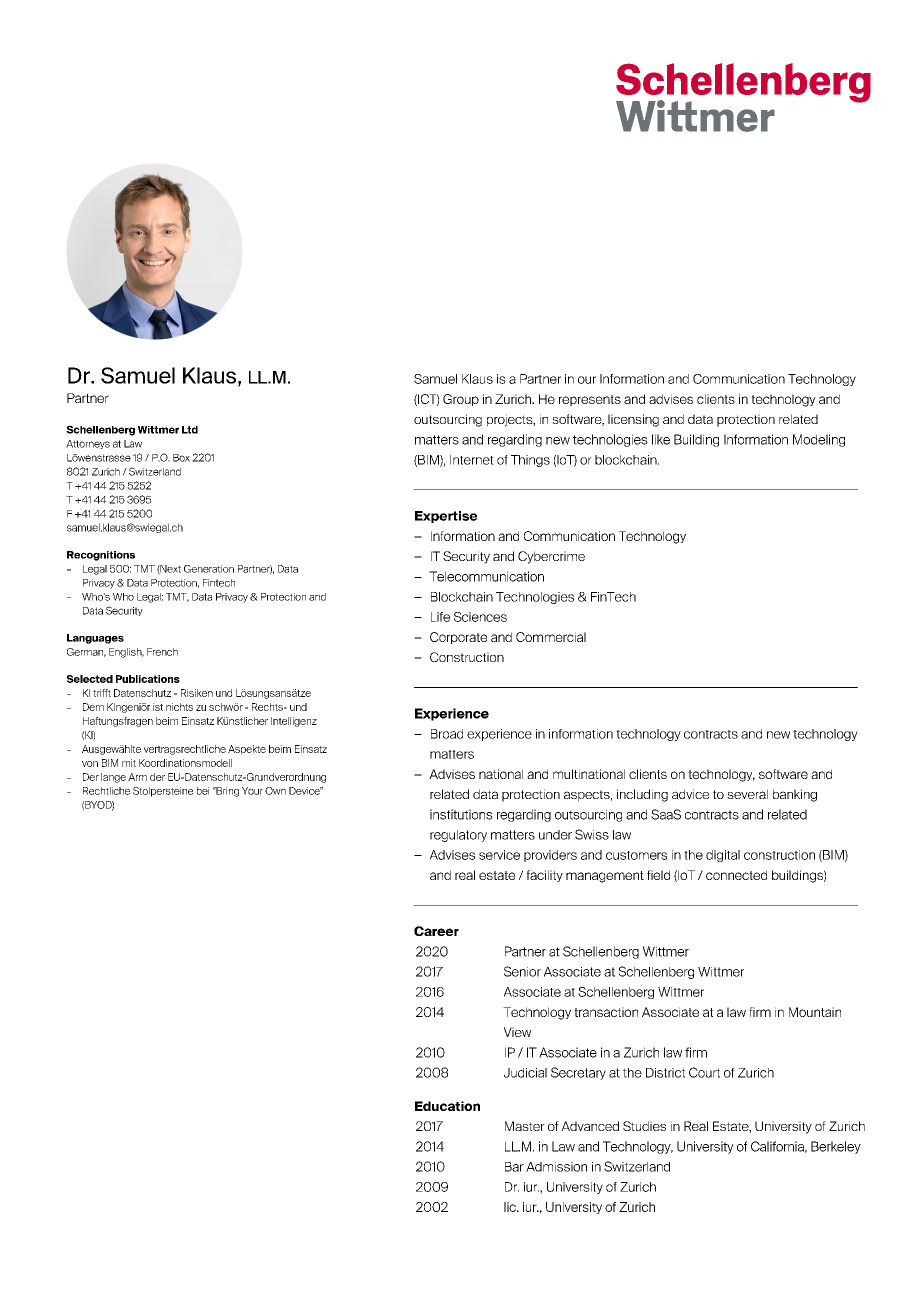 The height and width of the screenshot is (1308, 924). I want to click on Berkeley, so click(836, 1147).
